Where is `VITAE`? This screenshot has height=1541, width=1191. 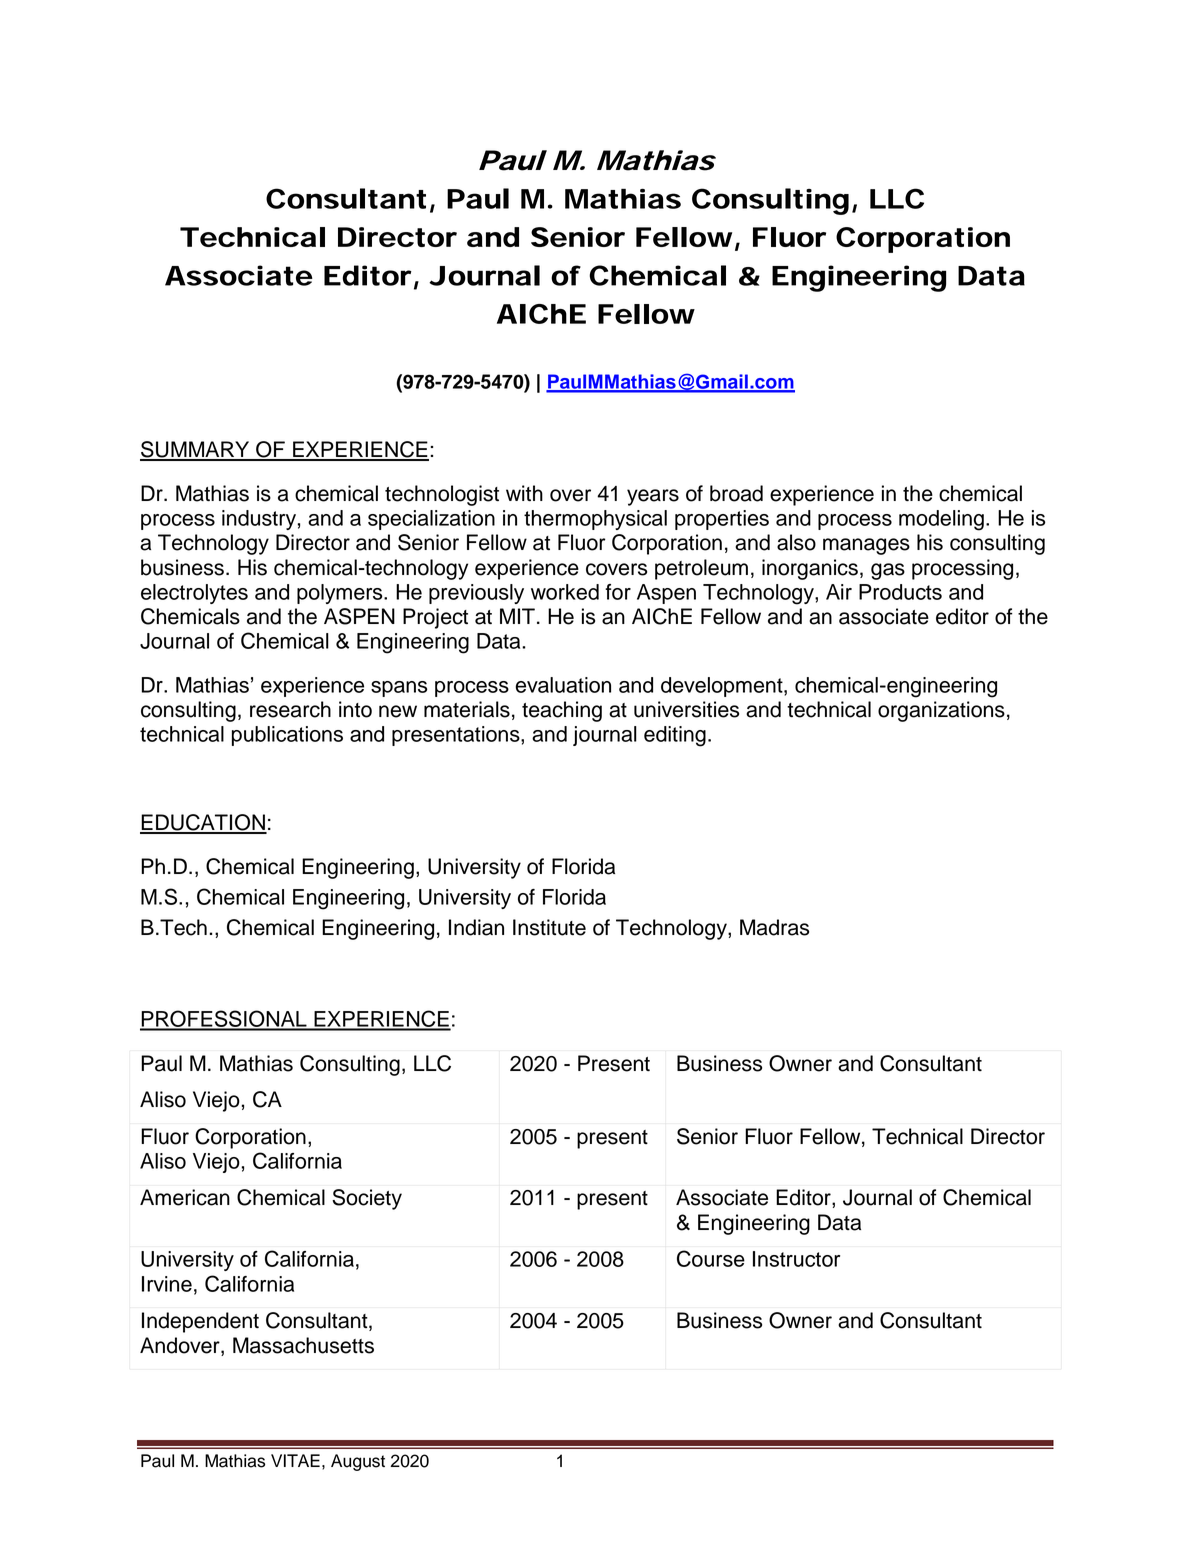 VITAE is located at coordinates (295, 1460).
